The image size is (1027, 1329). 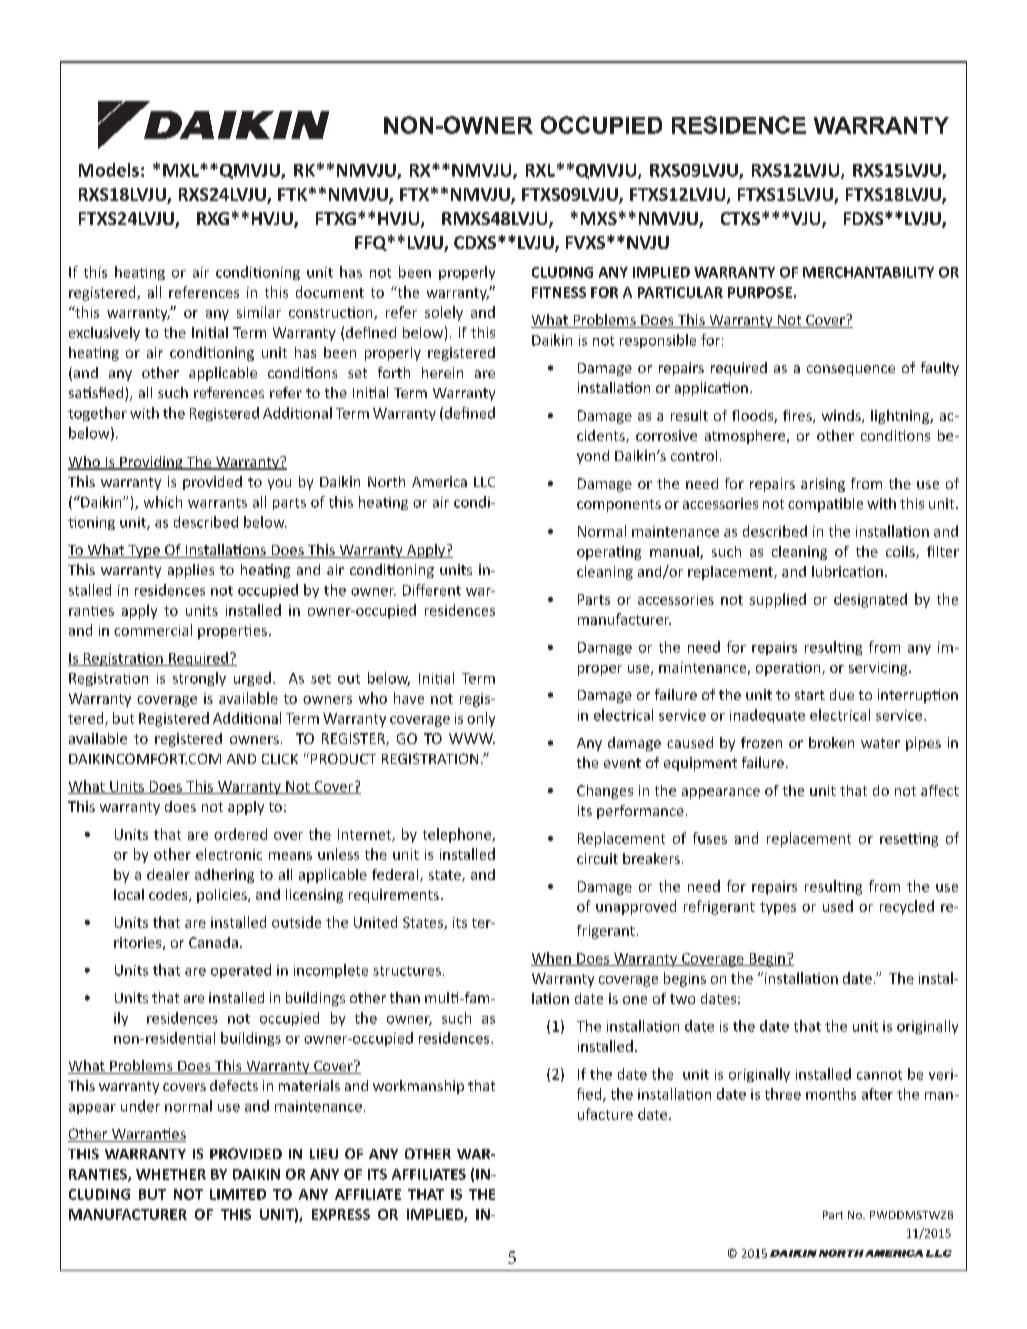 What do you see at coordinates (868, 272) in the document?
I see `MERCHANTABILITY` at bounding box center [868, 272].
